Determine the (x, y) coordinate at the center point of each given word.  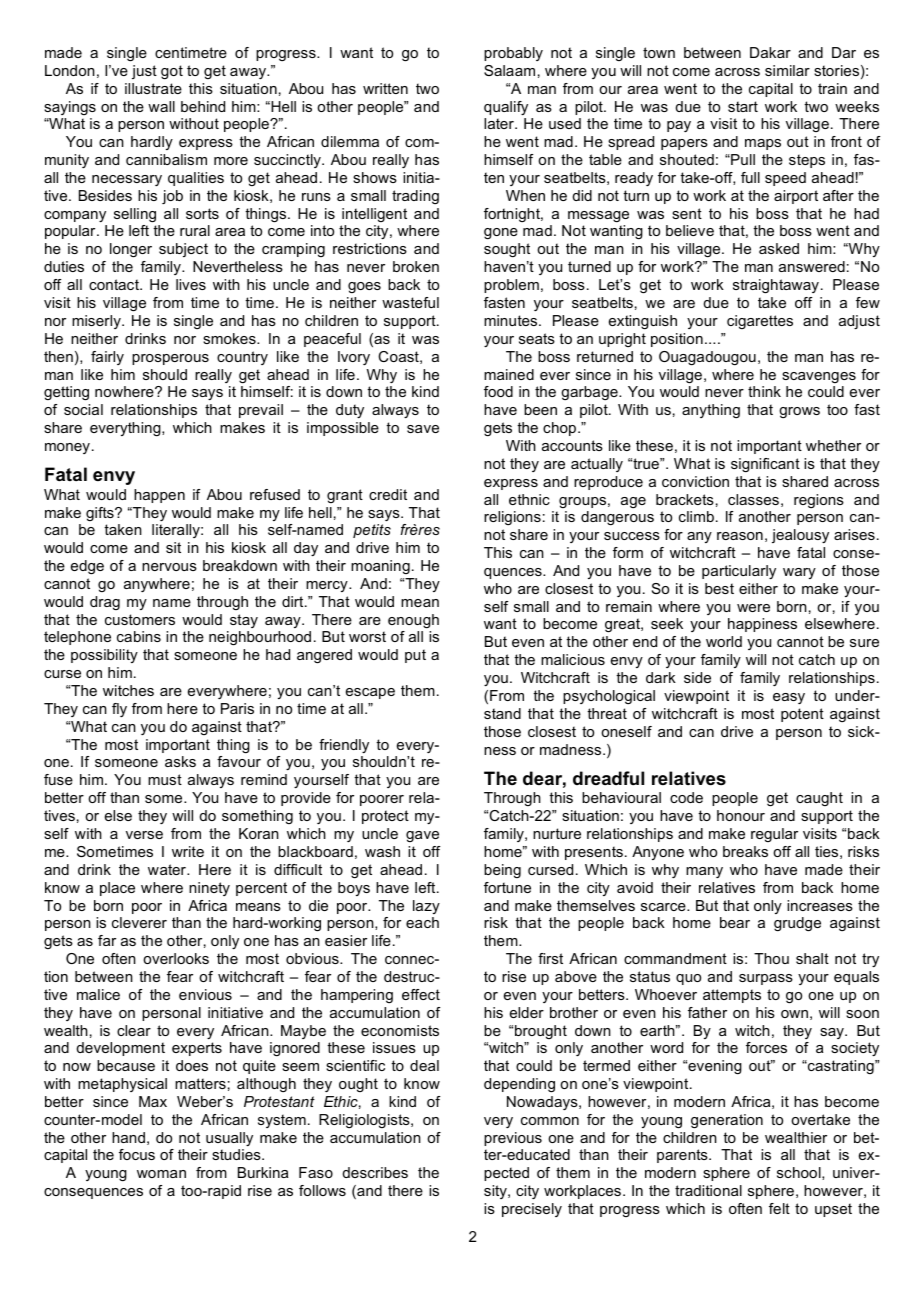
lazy (426, 907)
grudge (797, 924)
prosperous (170, 359)
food (498, 391)
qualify (506, 108)
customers (140, 619)
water (168, 869)
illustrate (153, 88)
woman (161, 1174)
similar (787, 70)
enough (413, 621)
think (764, 391)
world (724, 641)
